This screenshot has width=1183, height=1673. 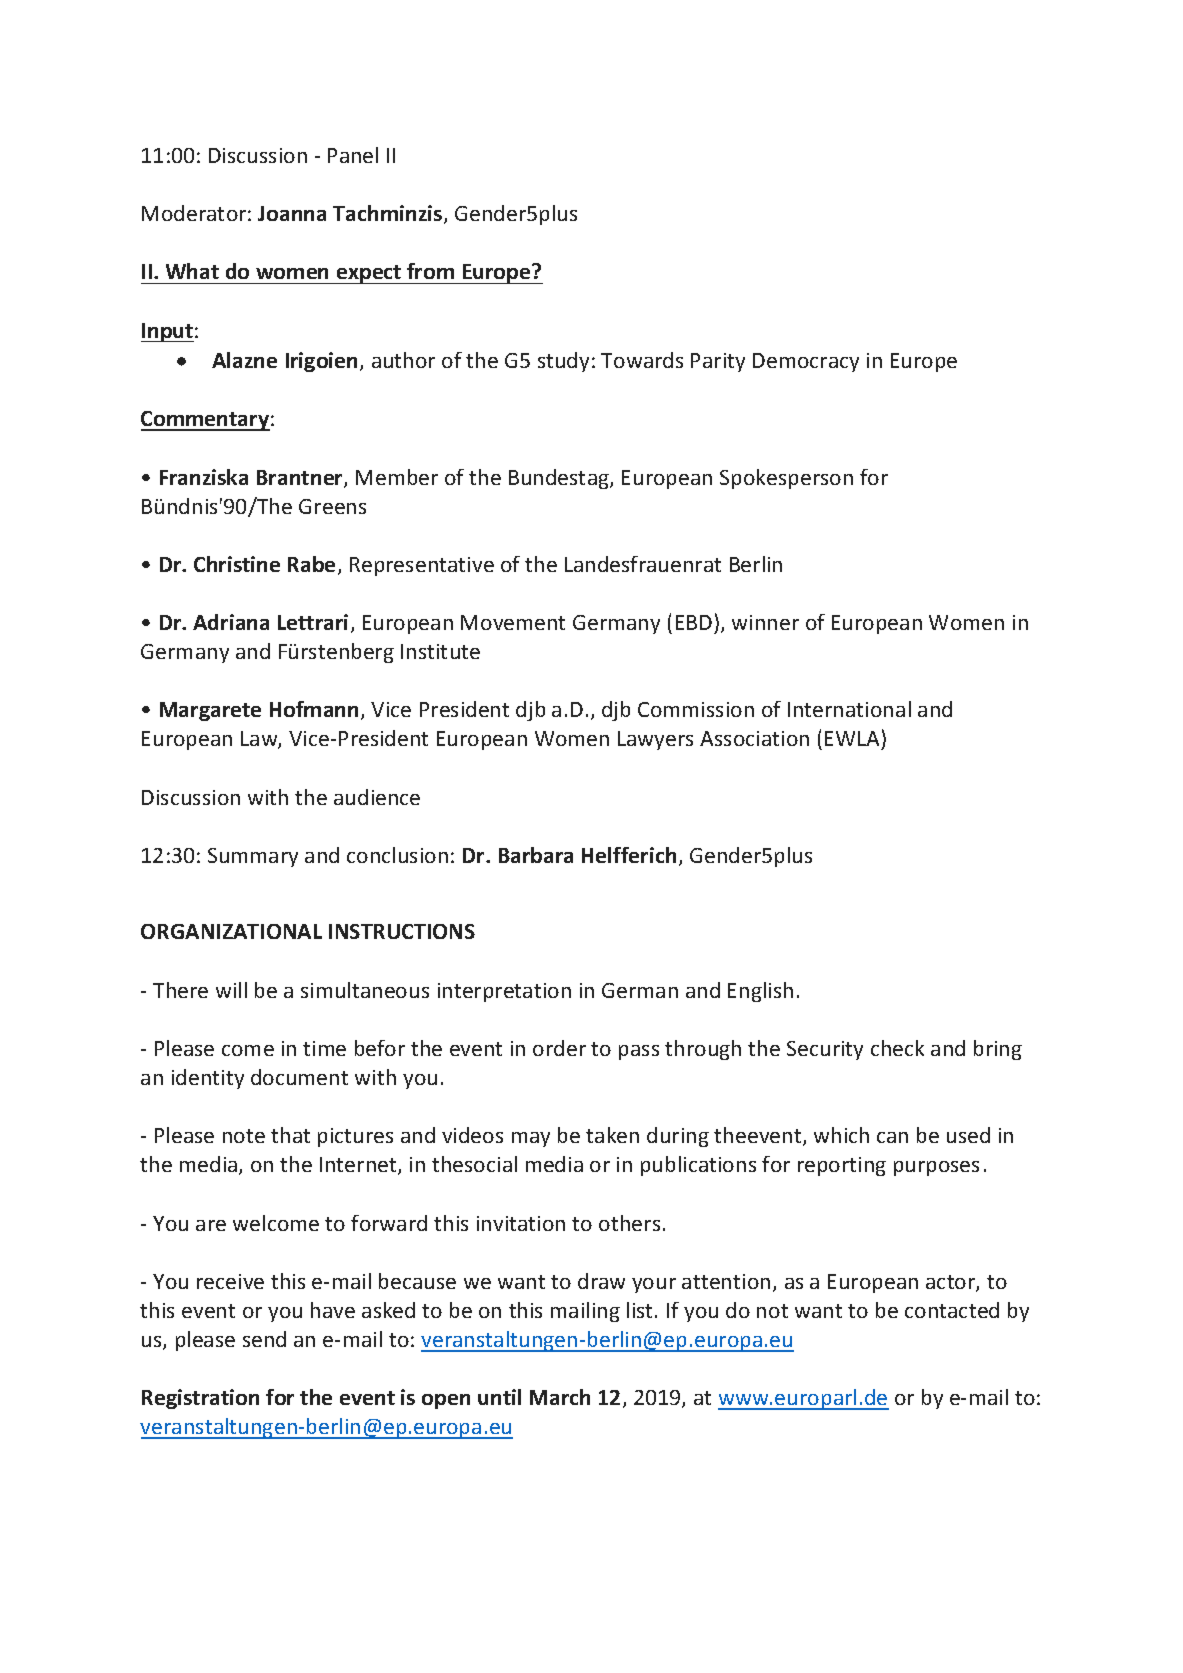 What do you see at coordinates (560, 1397) in the screenshot?
I see `March` at bounding box center [560, 1397].
